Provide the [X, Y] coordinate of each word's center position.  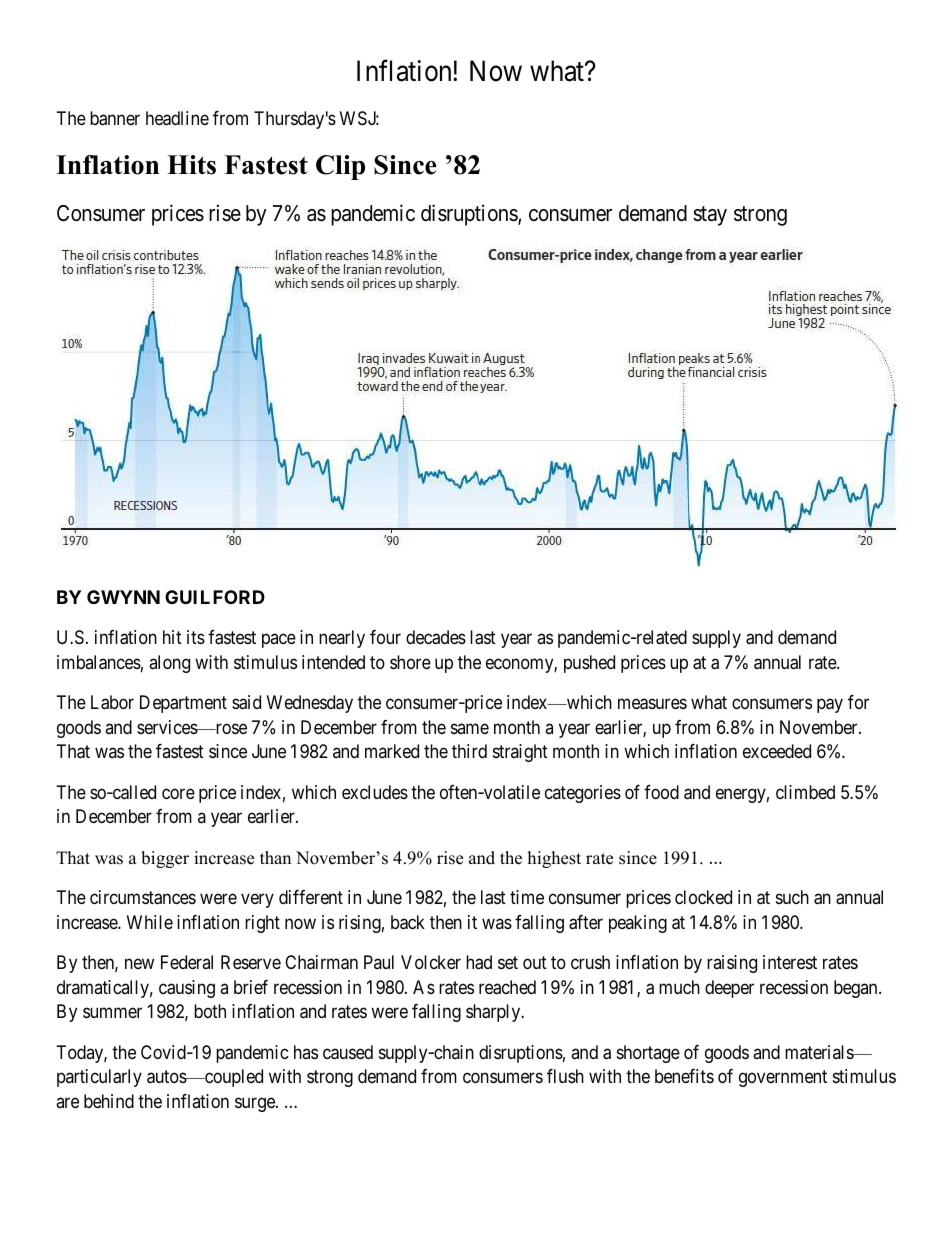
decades [436, 637]
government [783, 1079]
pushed [589, 664]
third [469, 751]
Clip [340, 167]
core [178, 793]
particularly [99, 1078]
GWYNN [123, 597]
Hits [191, 165]
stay [710, 216]
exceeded [777, 751]
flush [565, 1076]
